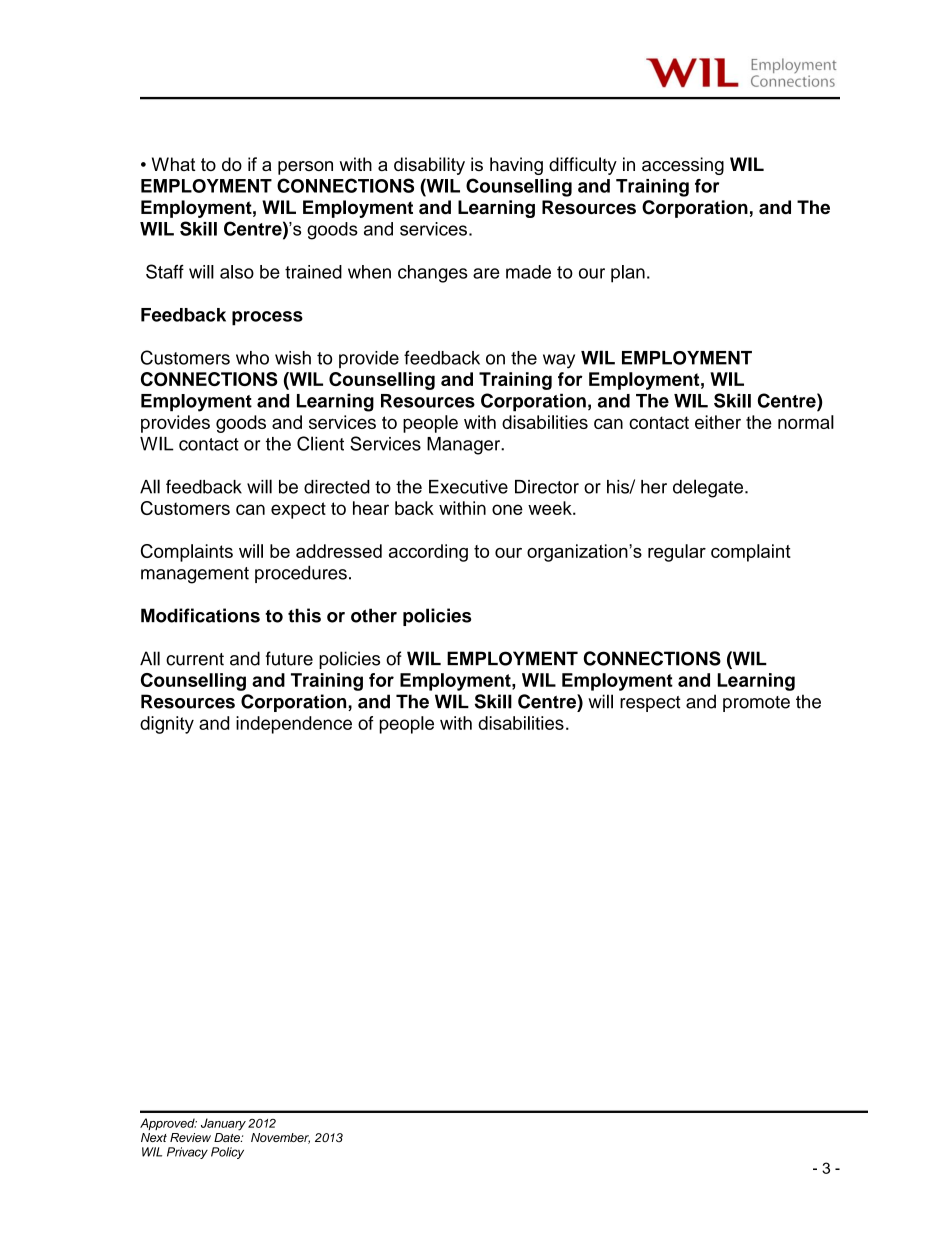 The image size is (952, 1233). Describe the element at coordinates (228, 1137) in the image. I see `Date` at that location.
